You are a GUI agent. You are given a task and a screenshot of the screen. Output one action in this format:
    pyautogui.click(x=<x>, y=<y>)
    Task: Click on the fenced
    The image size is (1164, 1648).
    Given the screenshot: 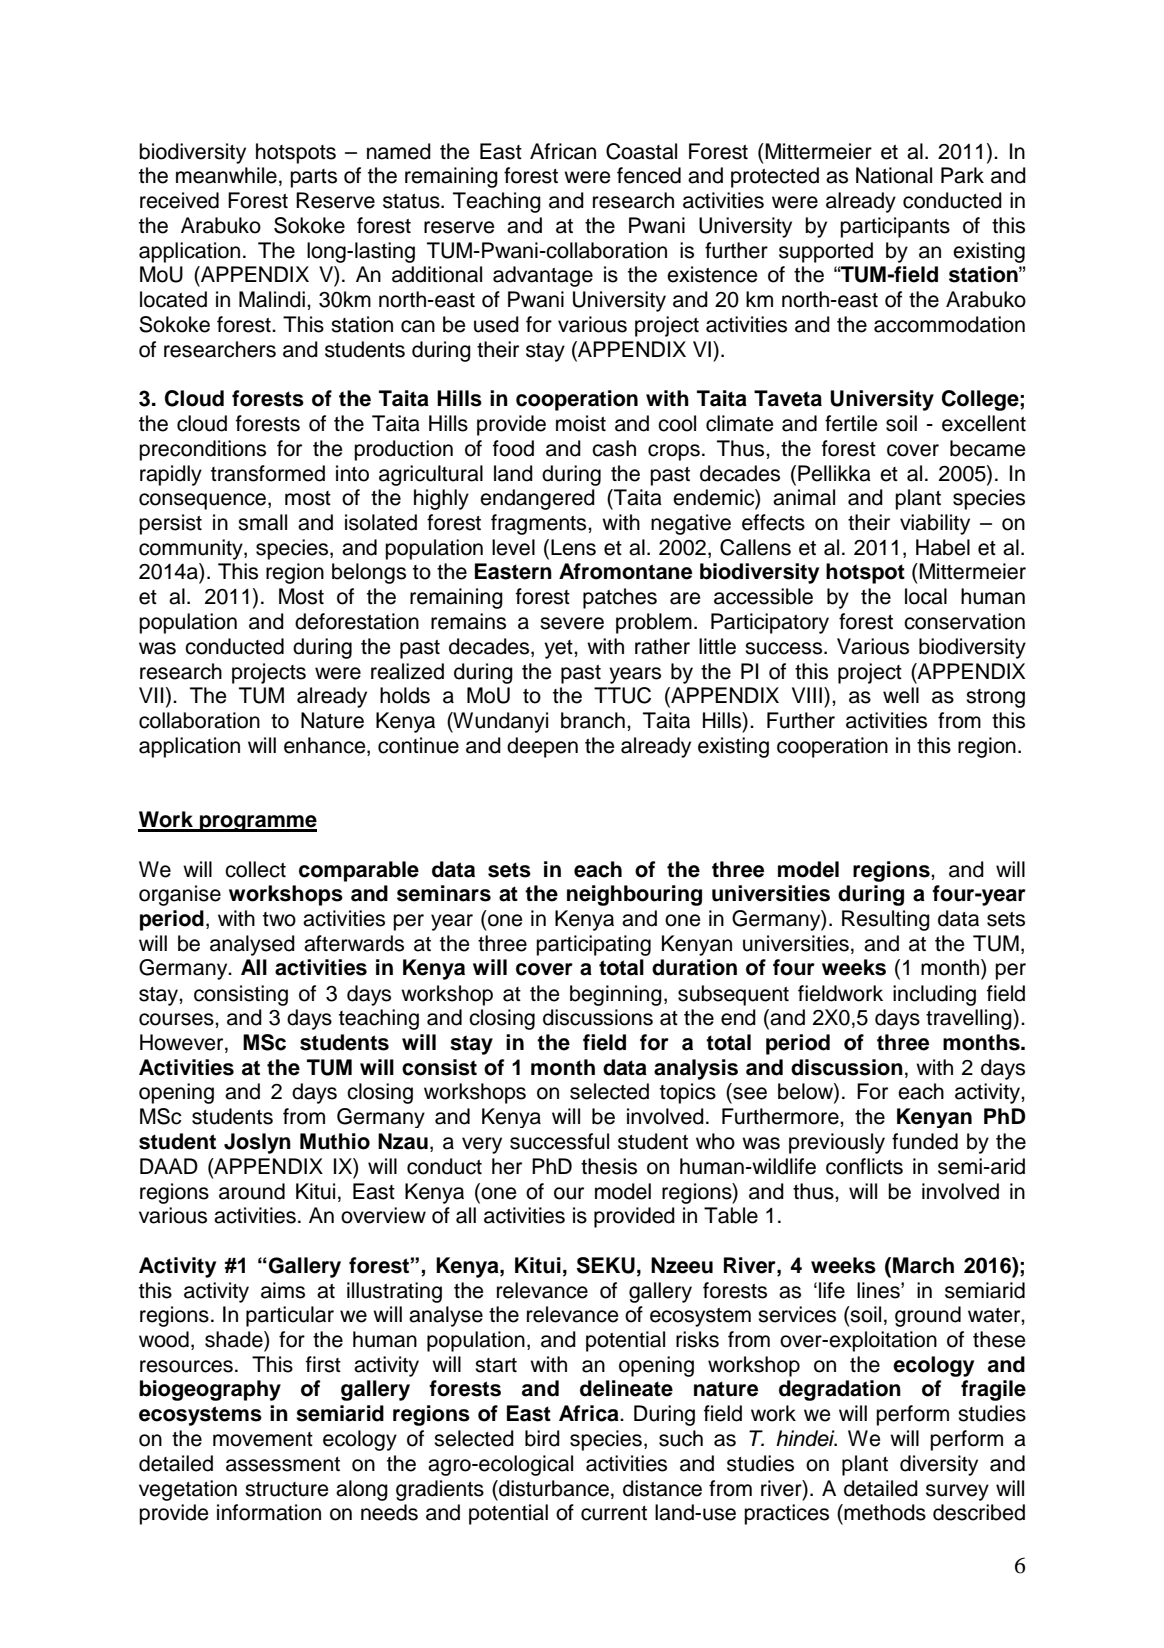 What is the action you would take?
    pyautogui.click(x=649, y=175)
